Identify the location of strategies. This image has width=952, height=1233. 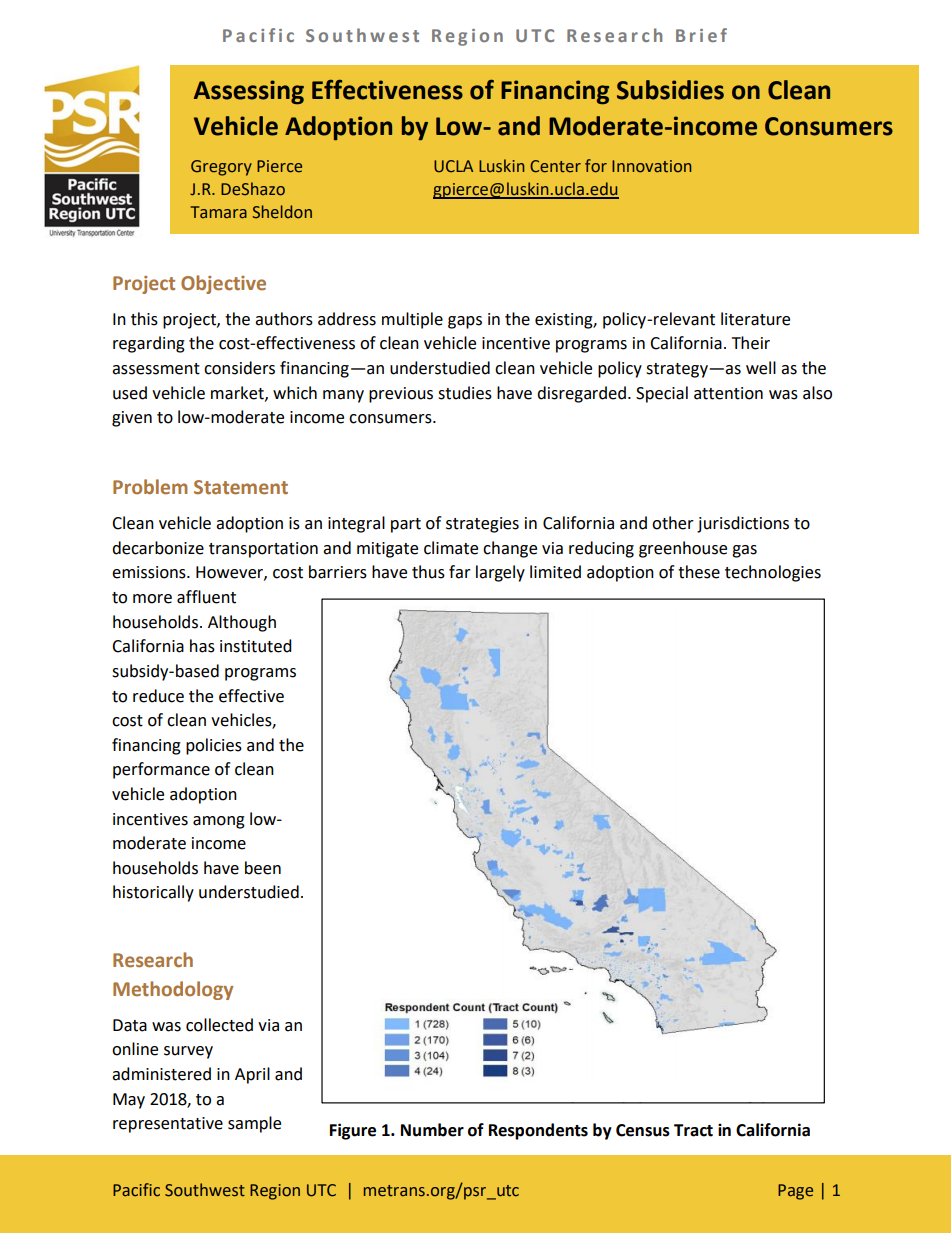
(482, 525).
